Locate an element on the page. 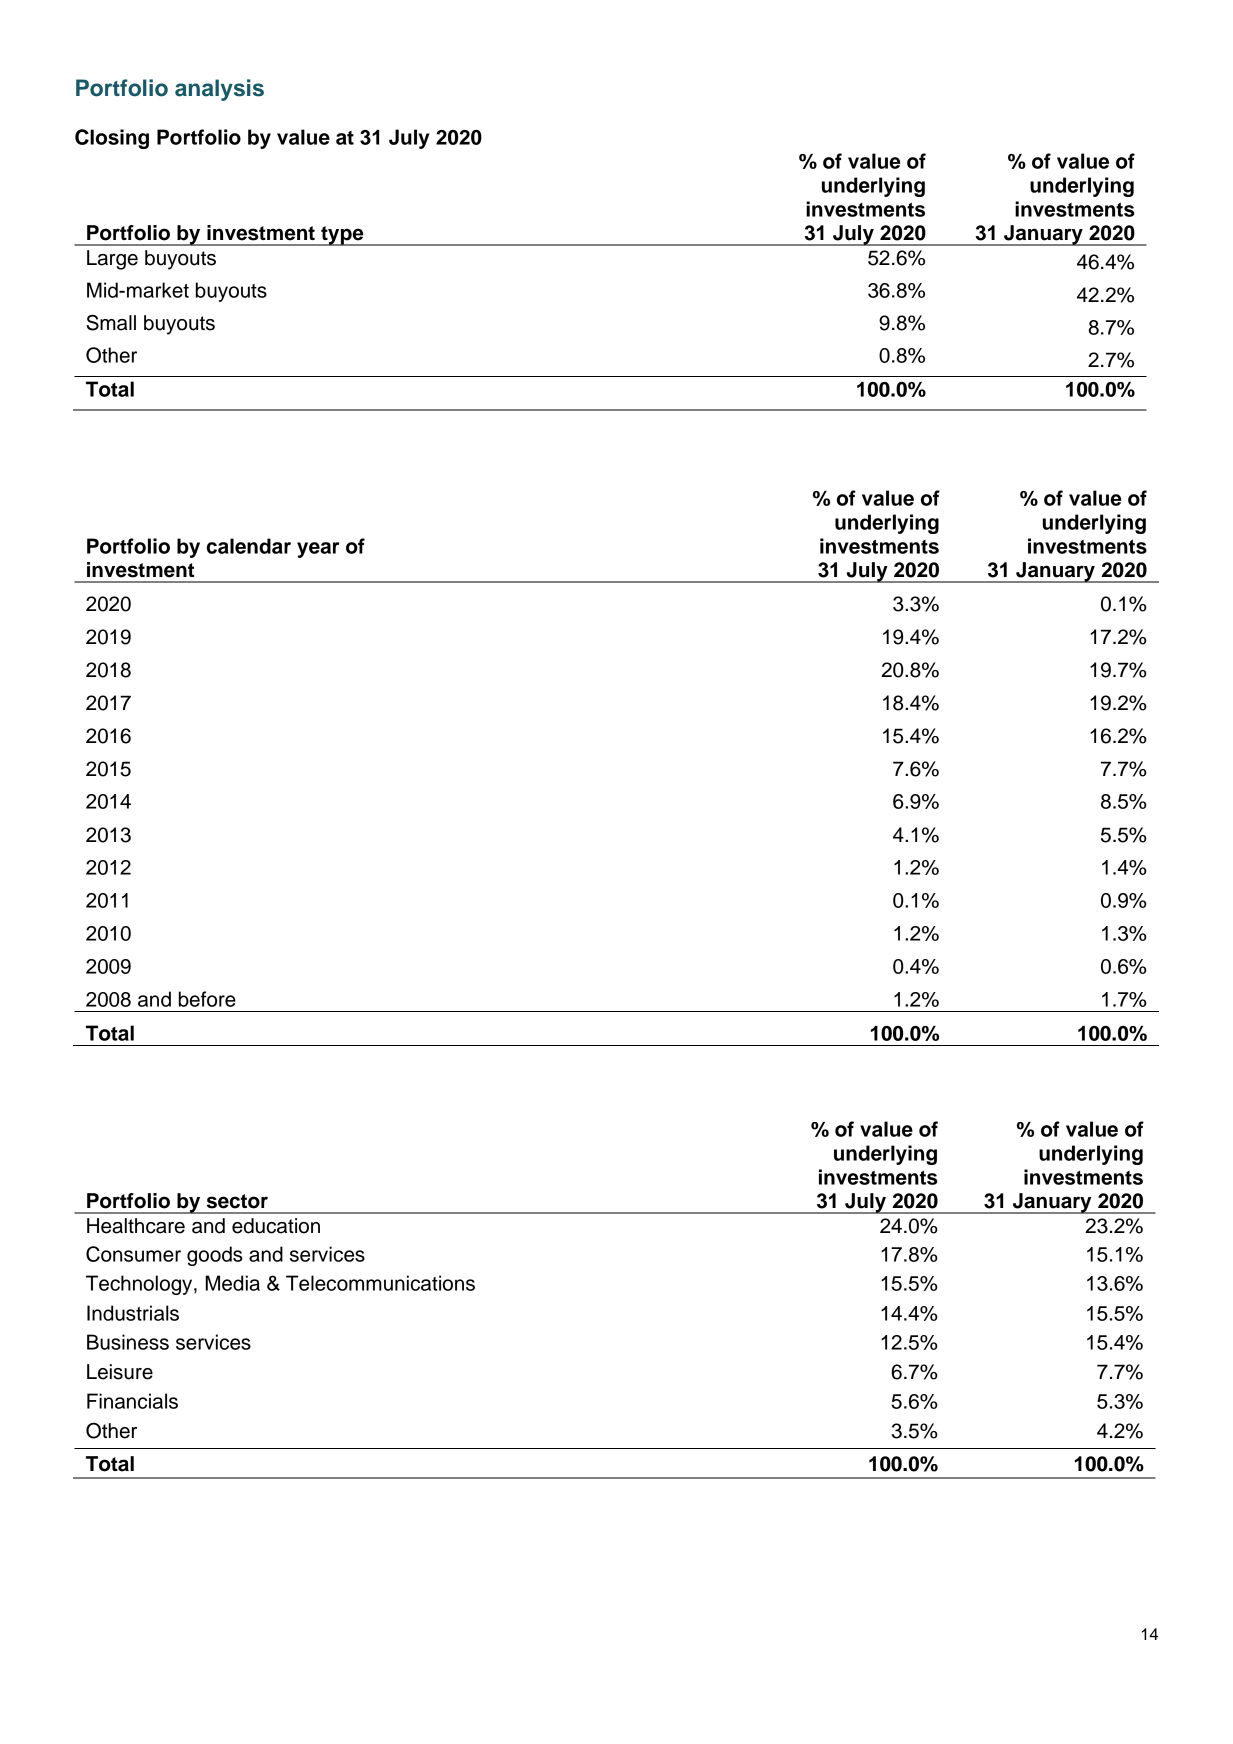 Image resolution: width=1233 pixels, height=1744 pixels. Telecommunications is located at coordinates (380, 1283).
